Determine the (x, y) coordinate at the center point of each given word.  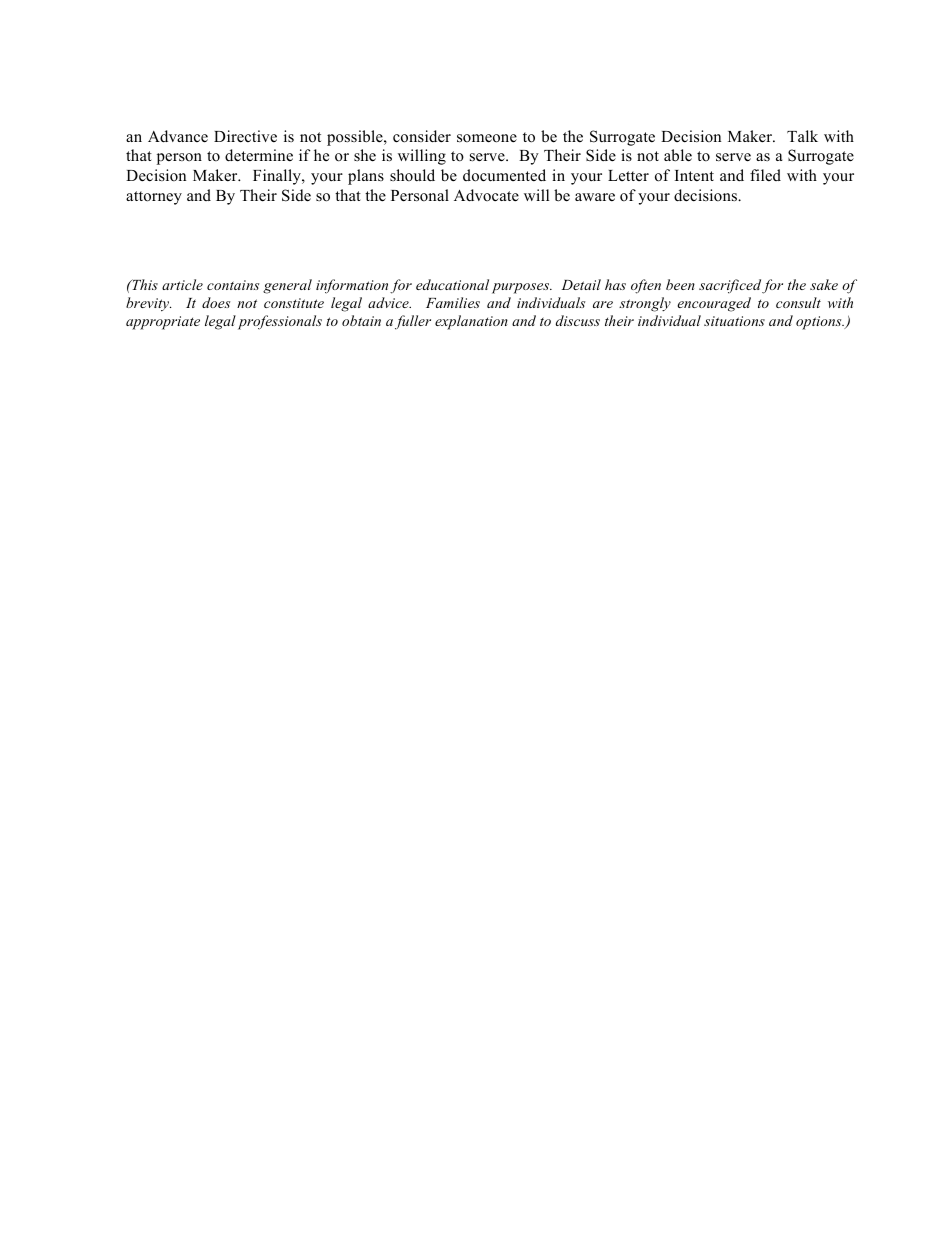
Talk (802, 136)
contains (233, 285)
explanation (471, 322)
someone (487, 138)
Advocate (486, 195)
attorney (154, 198)
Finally (278, 177)
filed (765, 175)
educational (452, 284)
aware (595, 197)
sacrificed (730, 286)
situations (734, 321)
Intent (694, 175)
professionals (280, 322)
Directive (245, 136)
